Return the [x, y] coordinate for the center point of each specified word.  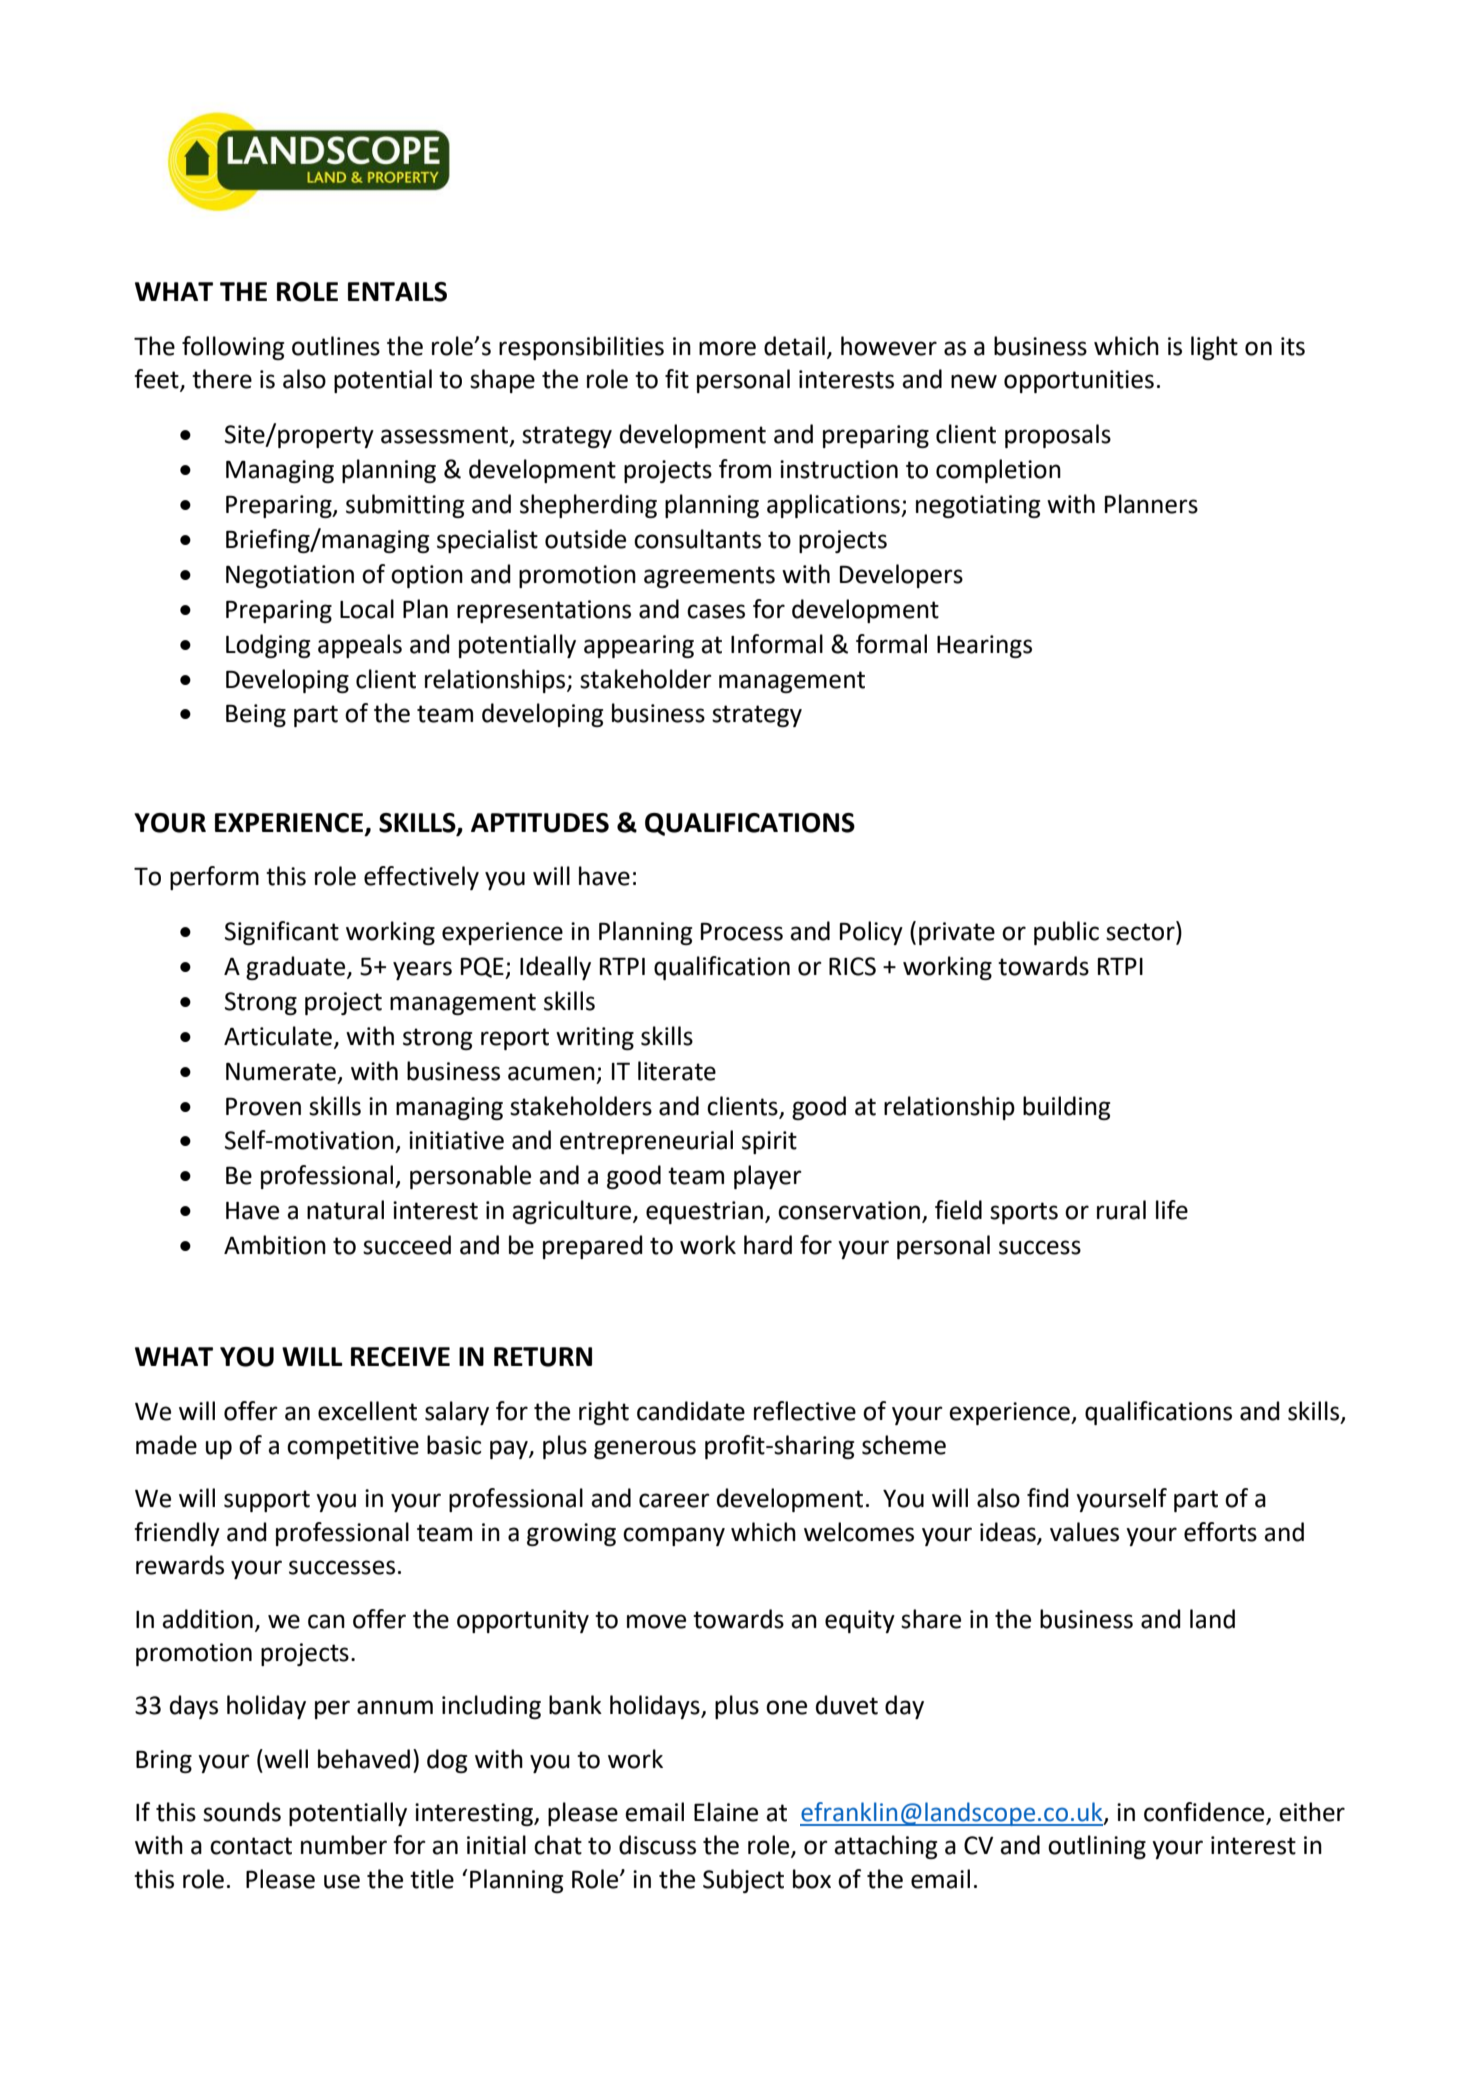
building [1066, 1108]
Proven [263, 1106]
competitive [353, 1447]
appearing [639, 646]
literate [677, 1071]
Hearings [984, 646]
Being [256, 715]
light [1214, 348]
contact [251, 1846]
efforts [1220, 1532]
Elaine [726, 1812]
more [727, 348]
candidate [691, 1411]
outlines [336, 346]
